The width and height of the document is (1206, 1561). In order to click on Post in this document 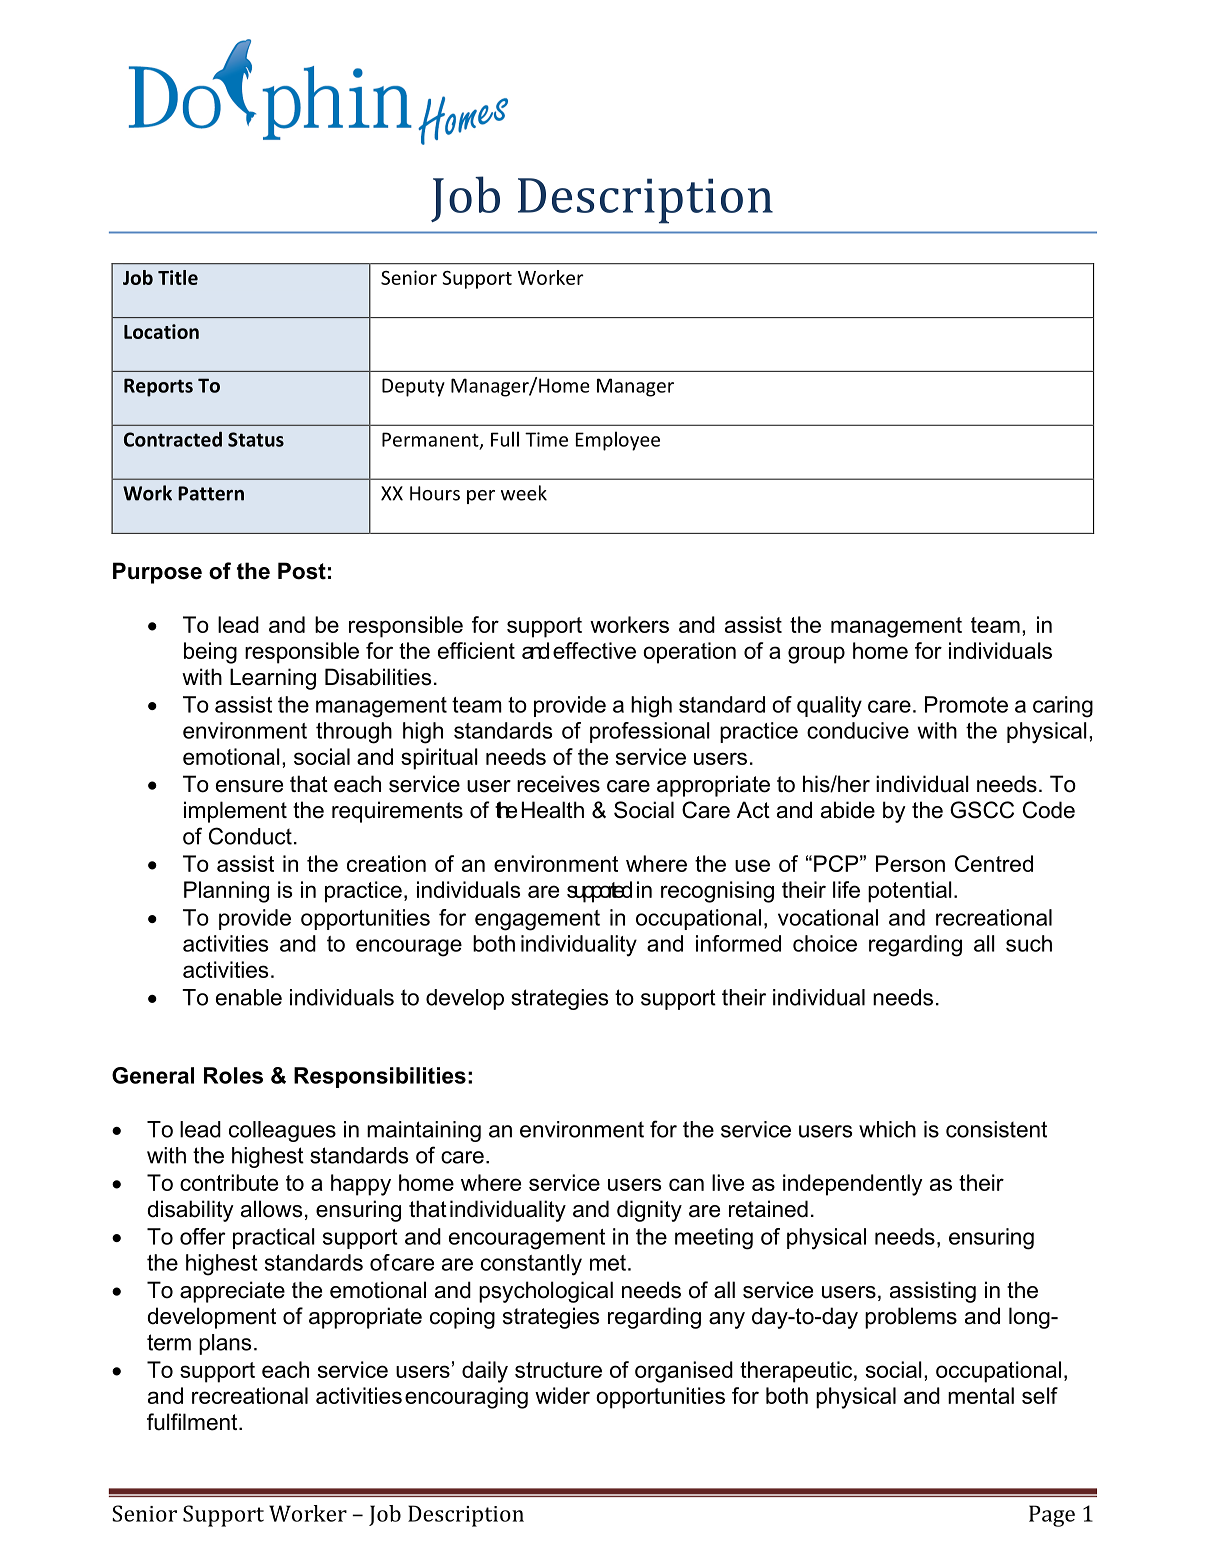, I will do `click(302, 571)`.
